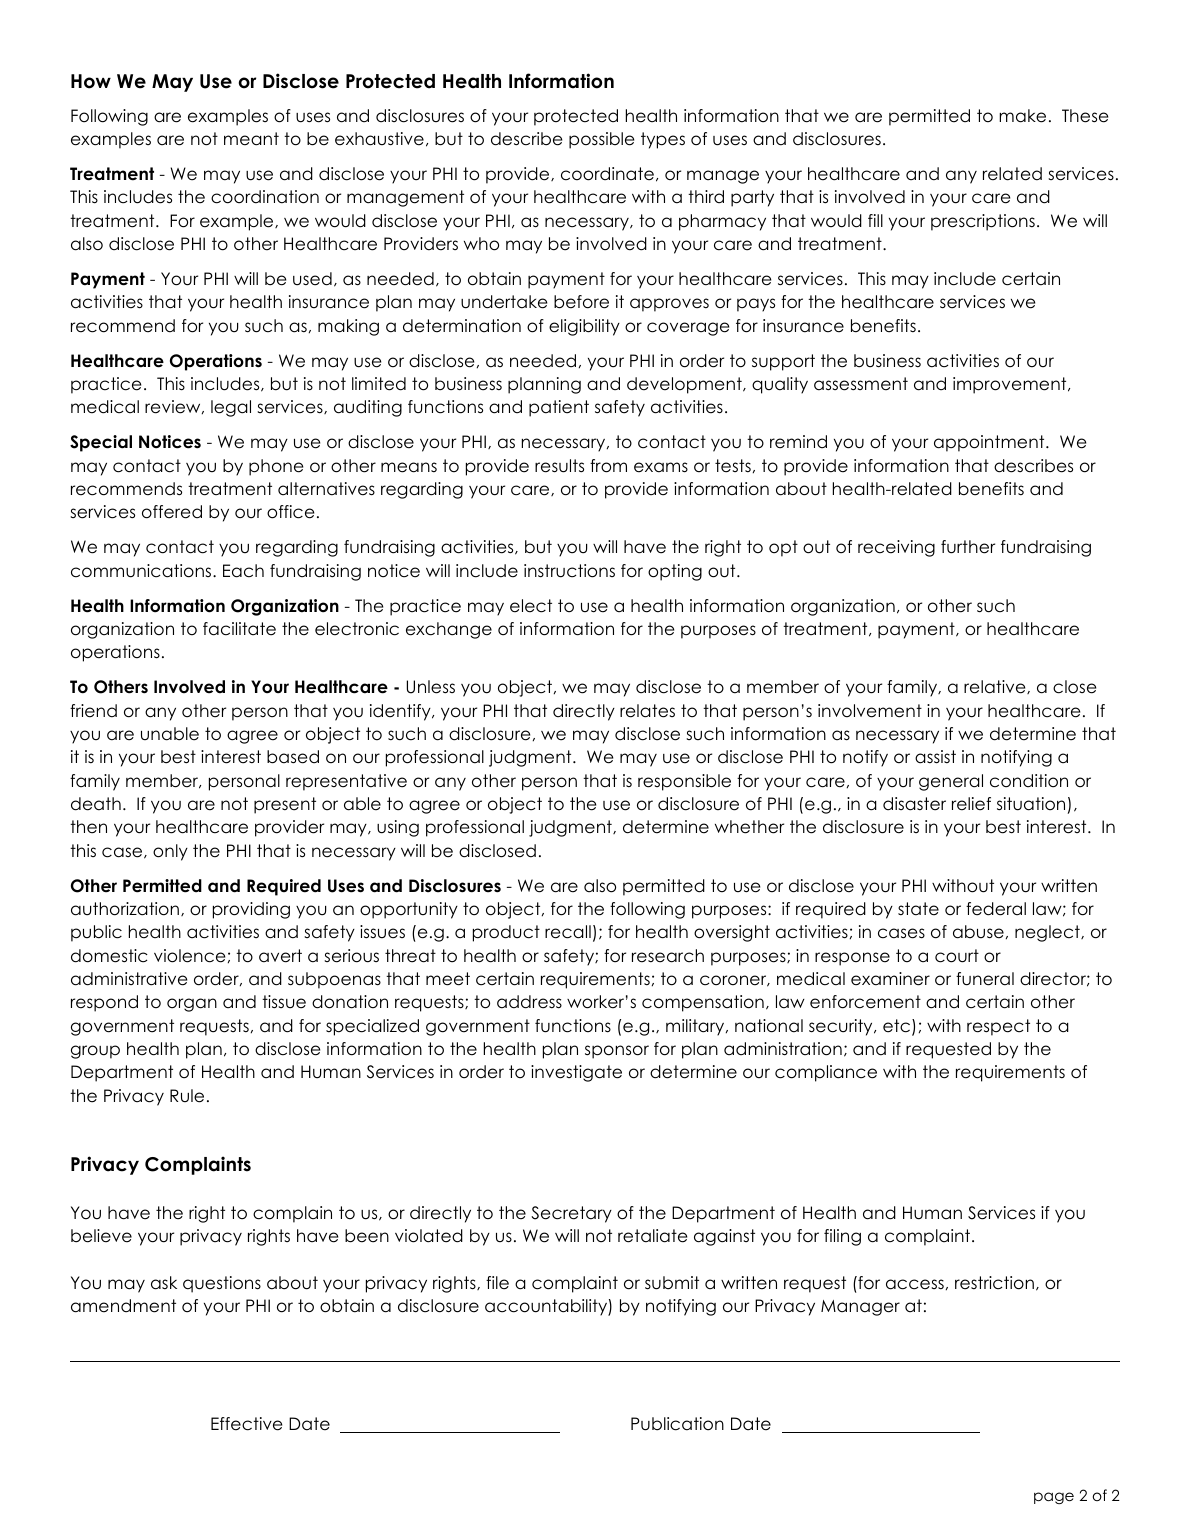 The height and width of the screenshot is (1540, 1190). Describe the element at coordinates (951, 782) in the screenshot. I see `general` at that location.
